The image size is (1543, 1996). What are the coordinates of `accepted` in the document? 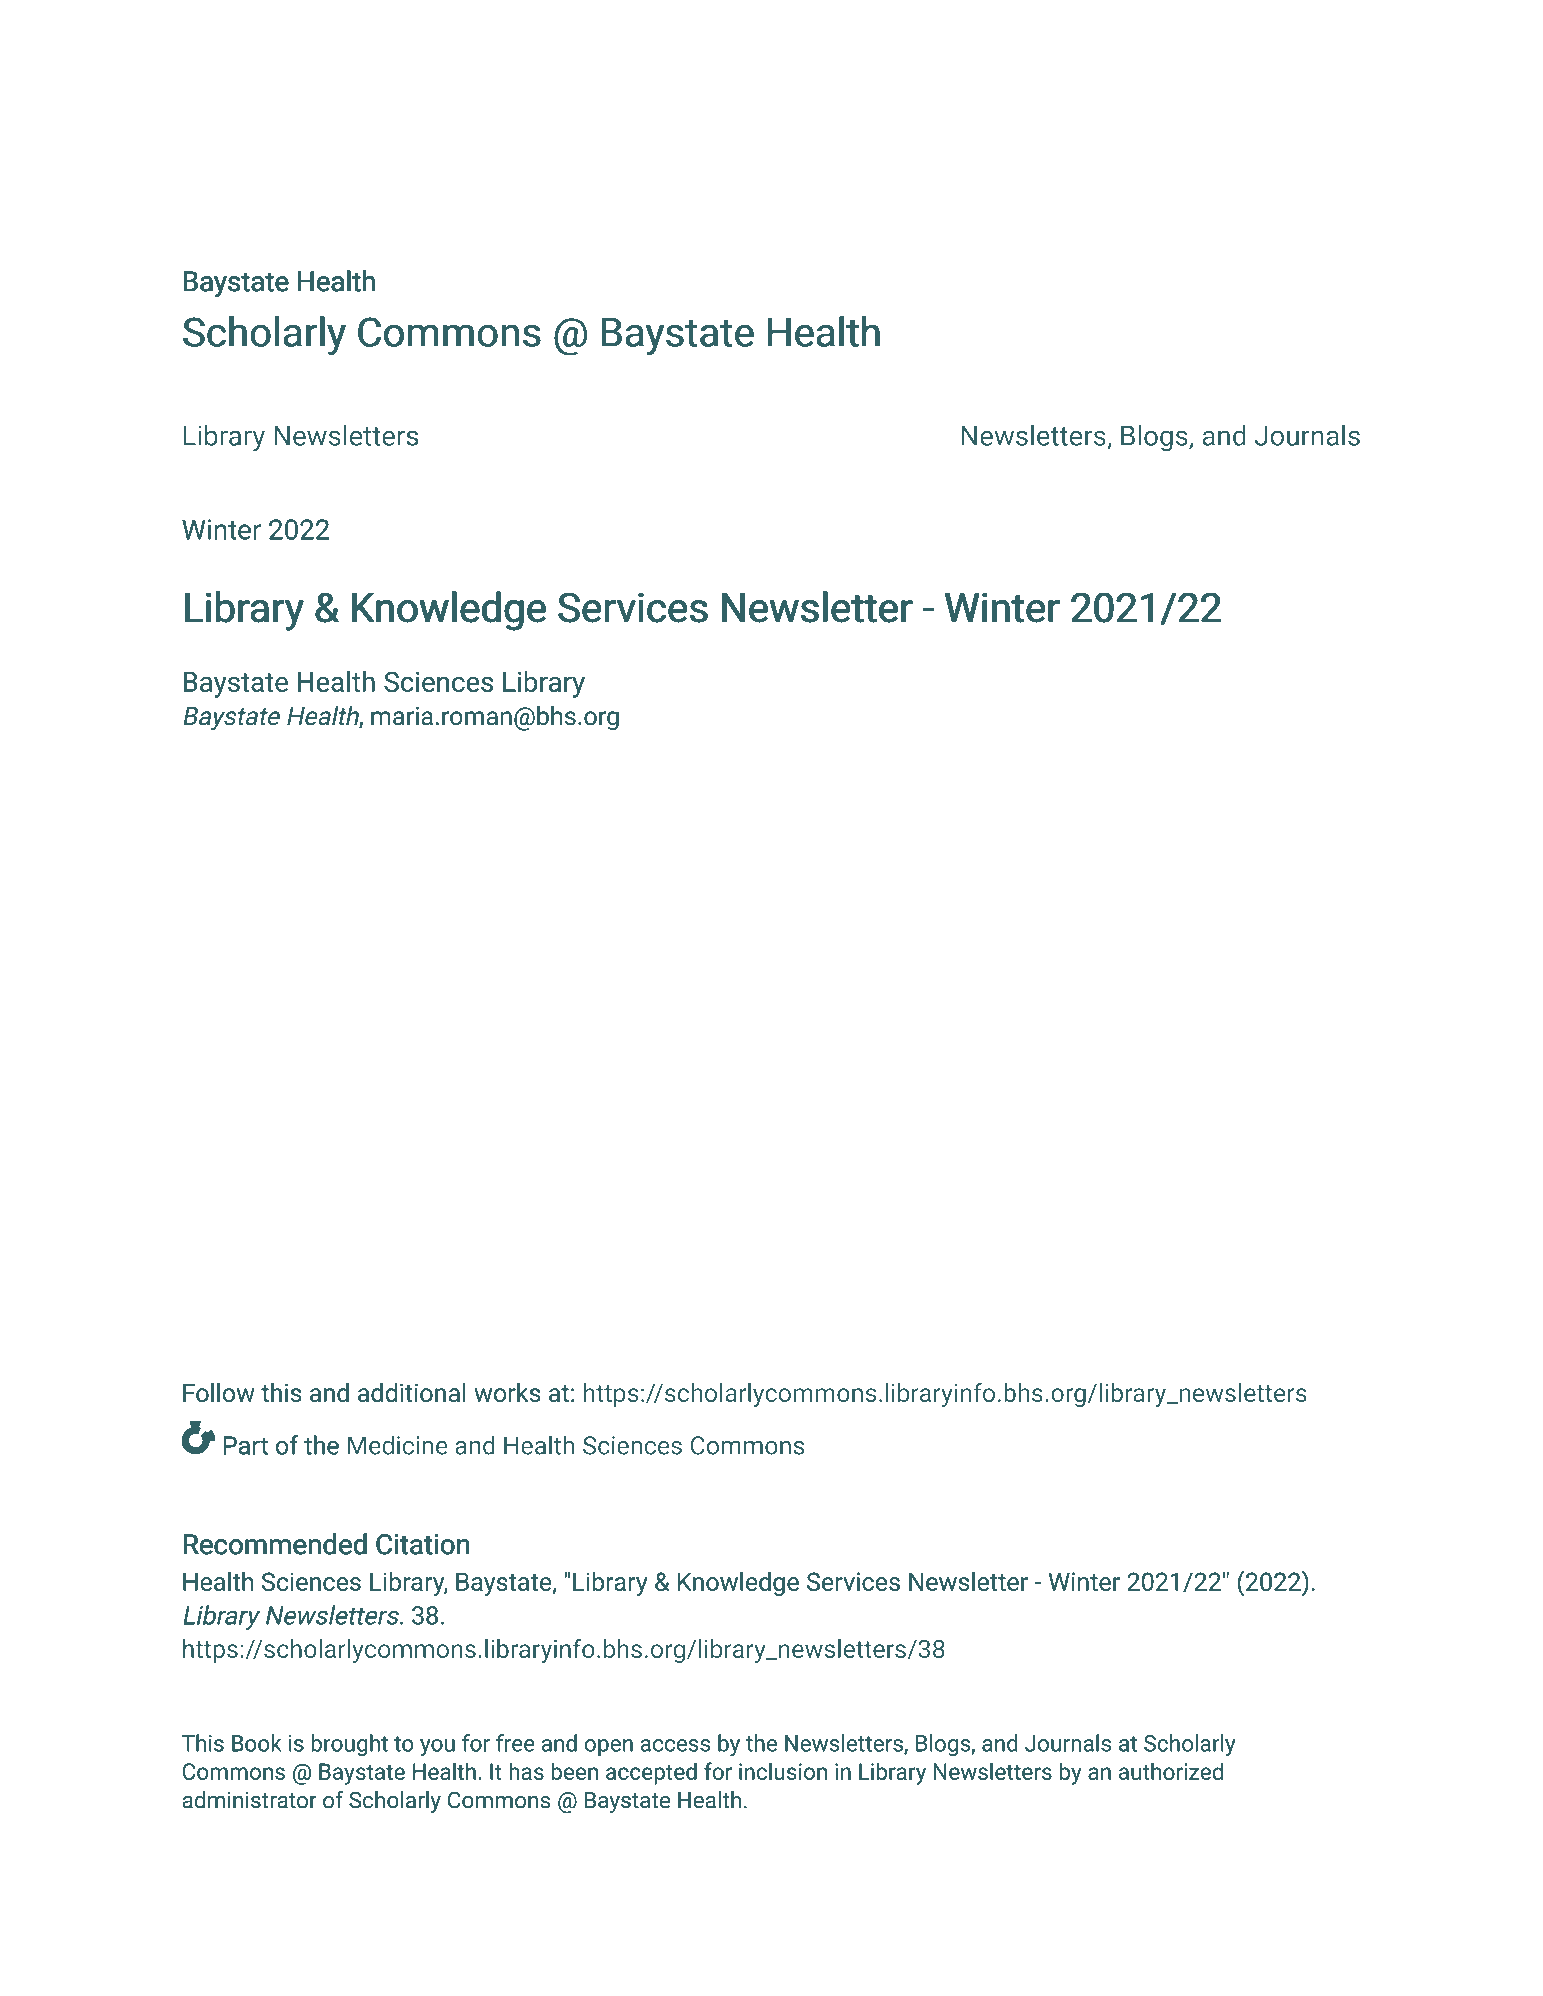 It's located at (651, 1773).
